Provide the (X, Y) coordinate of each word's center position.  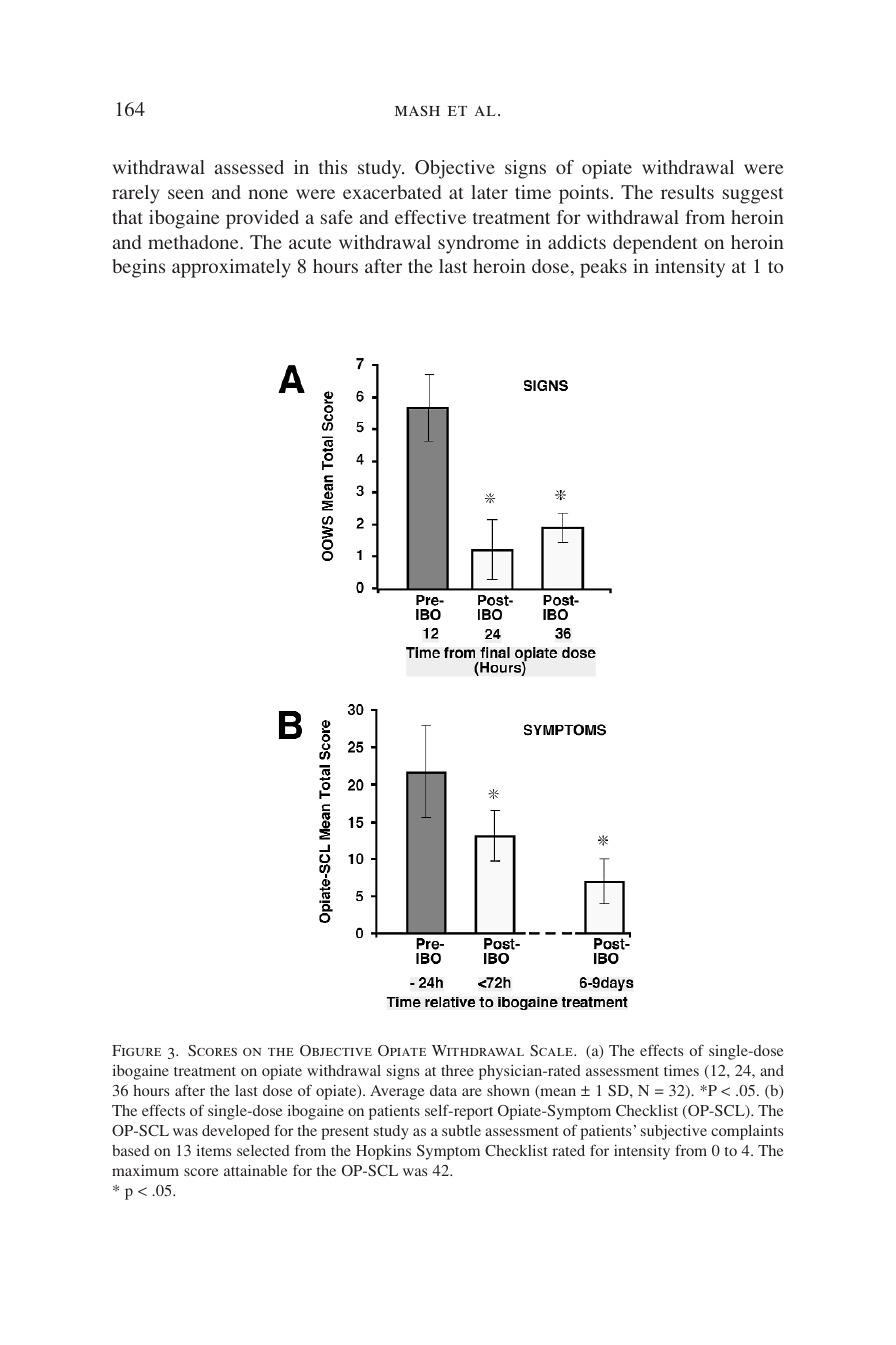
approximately (231, 268)
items (214, 1150)
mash (417, 111)
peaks (603, 268)
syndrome (478, 244)
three (457, 1070)
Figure (136, 1050)
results (687, 192)
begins (138, 268)
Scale (552, 1050)
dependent (655, 244)
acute (310, 243)
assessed (249, 167)
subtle (461, 1130)
